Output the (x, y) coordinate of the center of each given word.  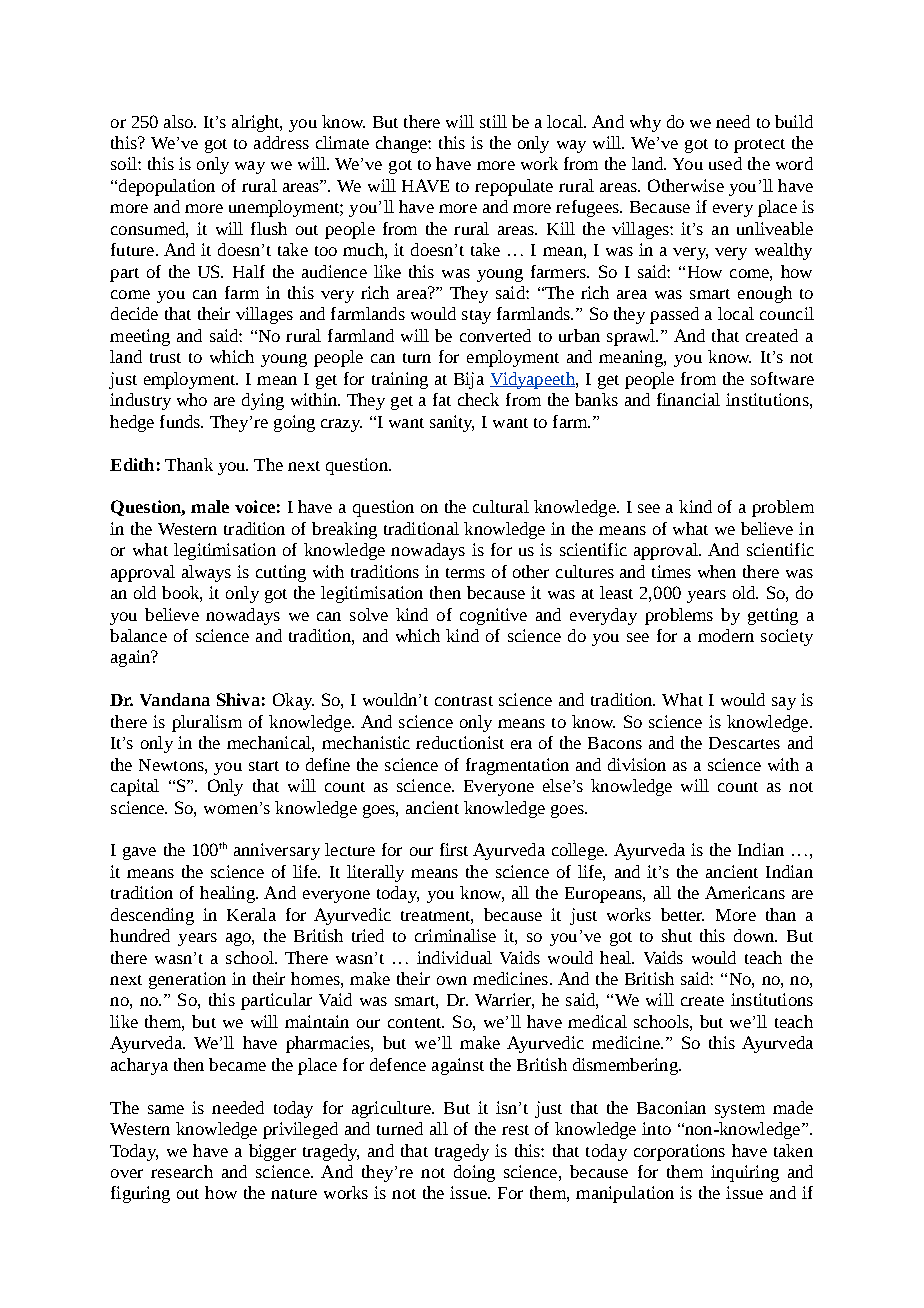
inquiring (745, 1173)
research (182, 1171)
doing (474, 1173)
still (493, 121)
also (179, 121)
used (725, 163)
